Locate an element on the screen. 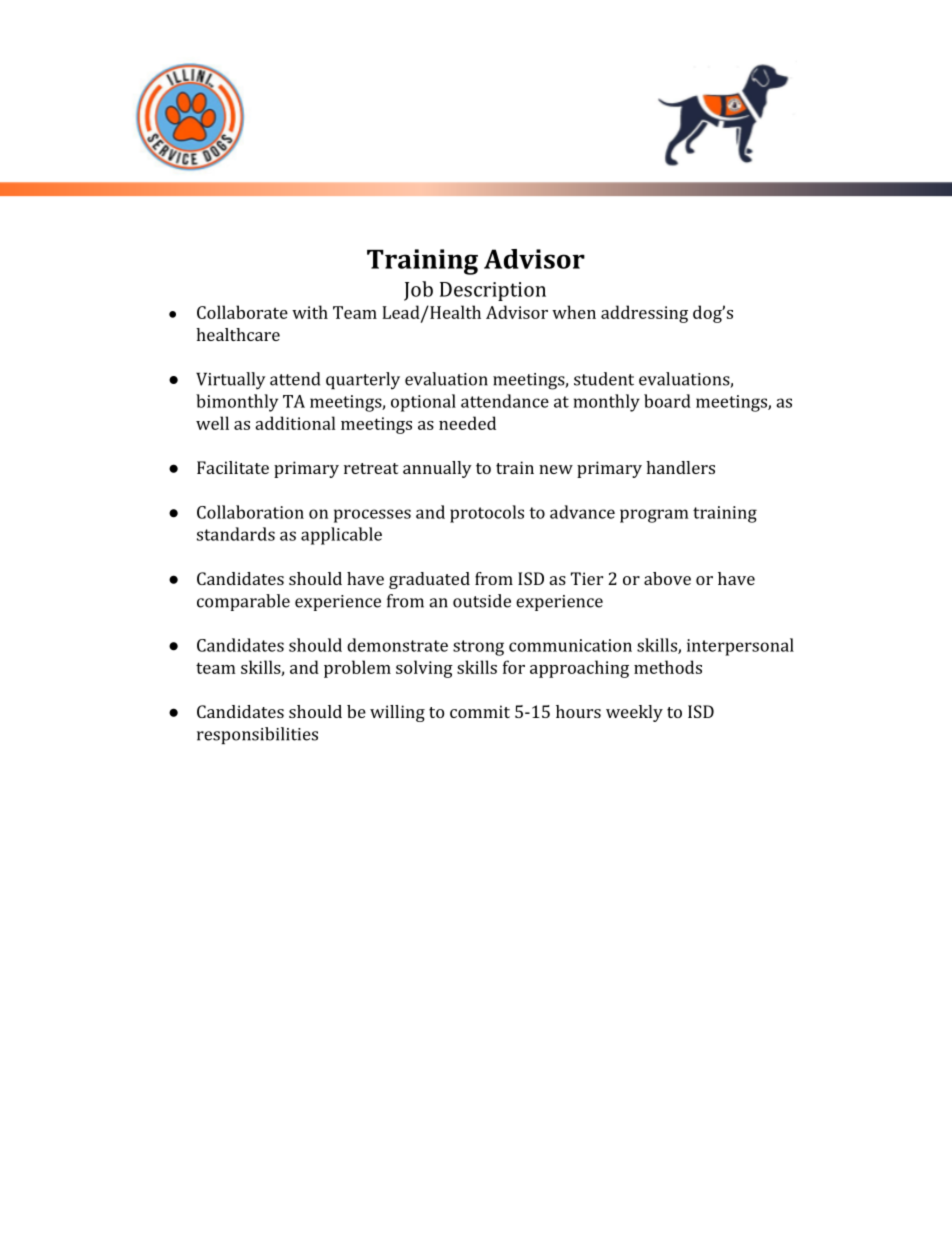 This screenshot has height=1233, width=952. Description is located at coordinates (493, 291).
